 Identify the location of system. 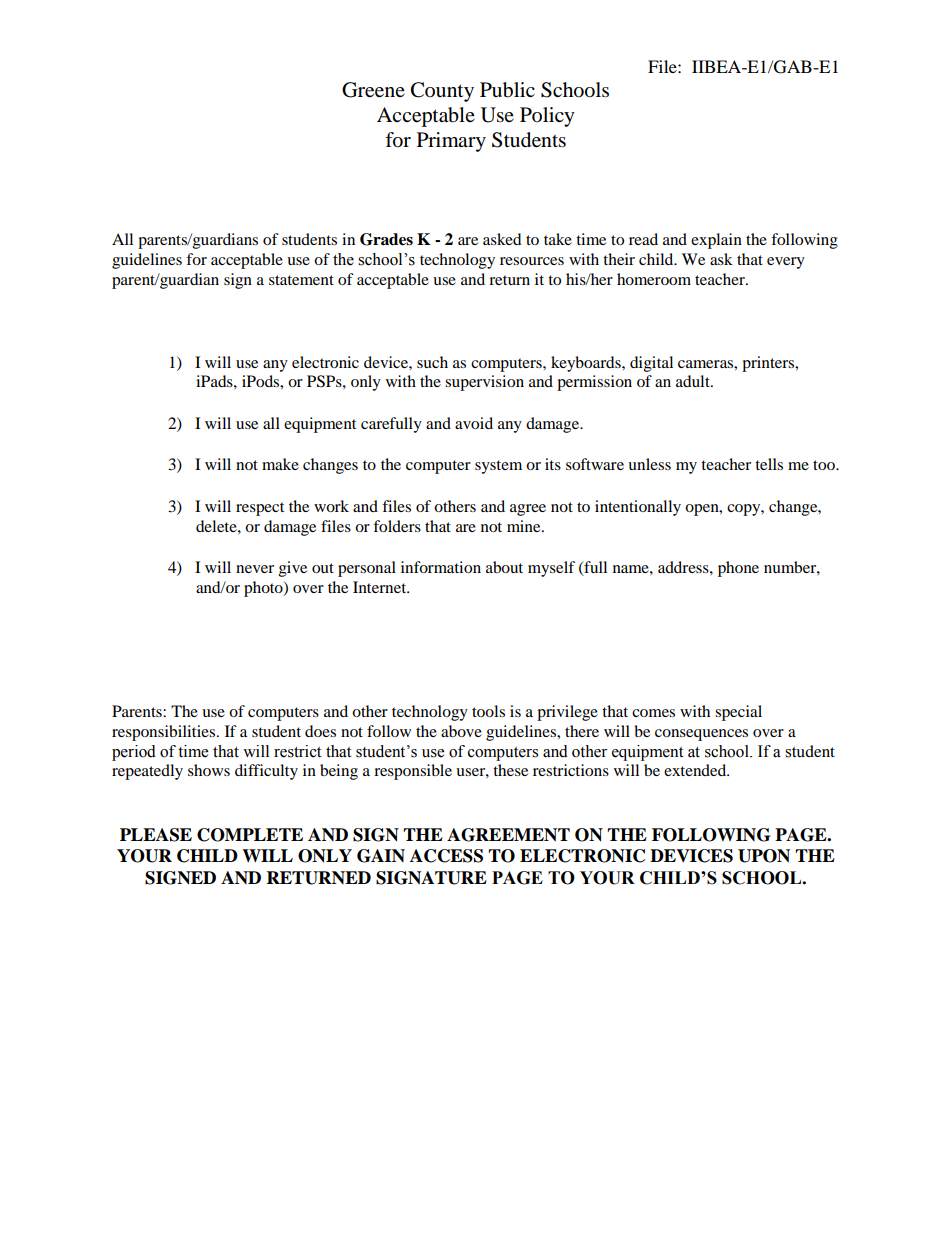
(498, 467).
